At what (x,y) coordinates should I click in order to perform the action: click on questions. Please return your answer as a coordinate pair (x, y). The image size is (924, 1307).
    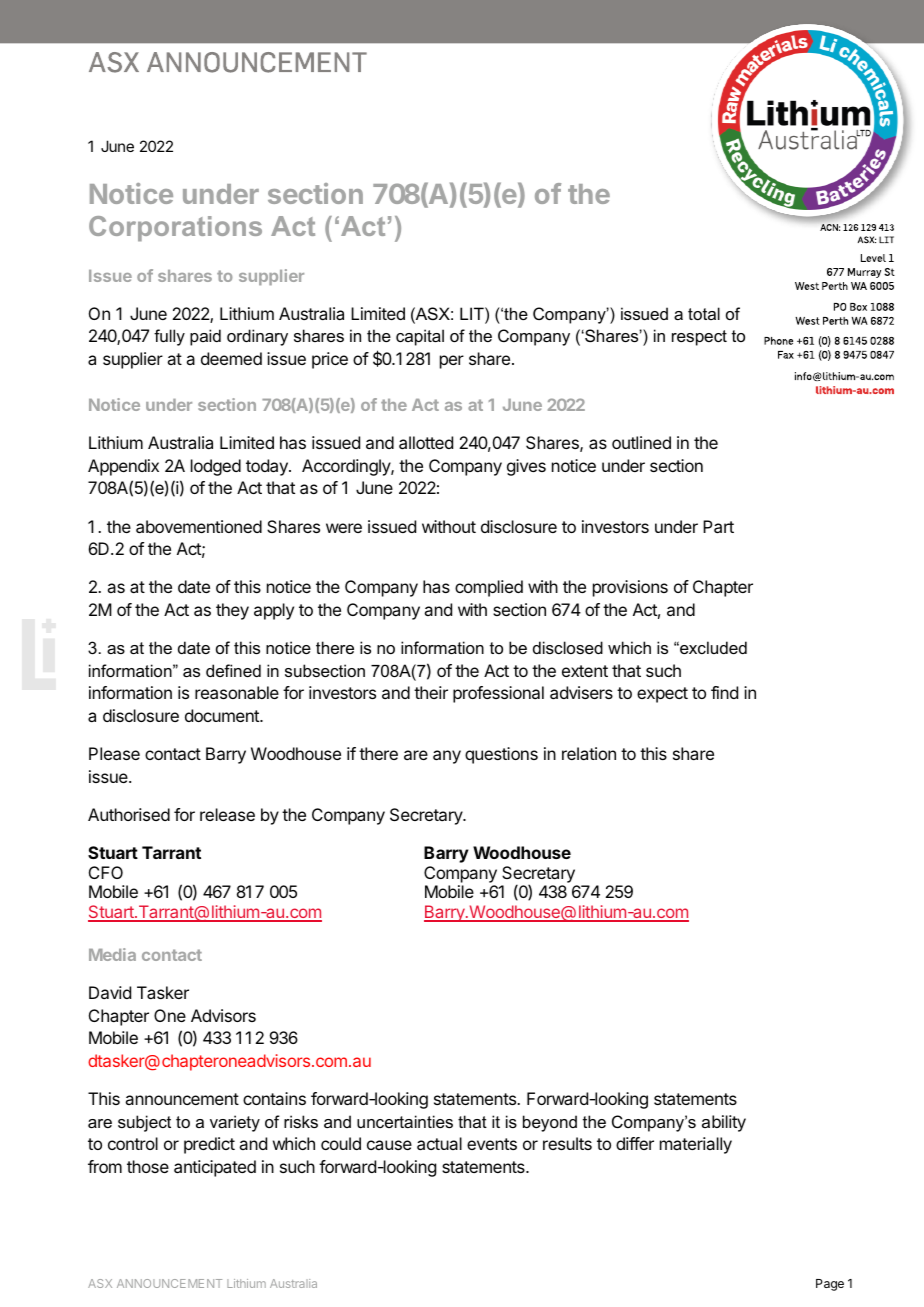
    Looking at the image, I should click on (501, 755).
